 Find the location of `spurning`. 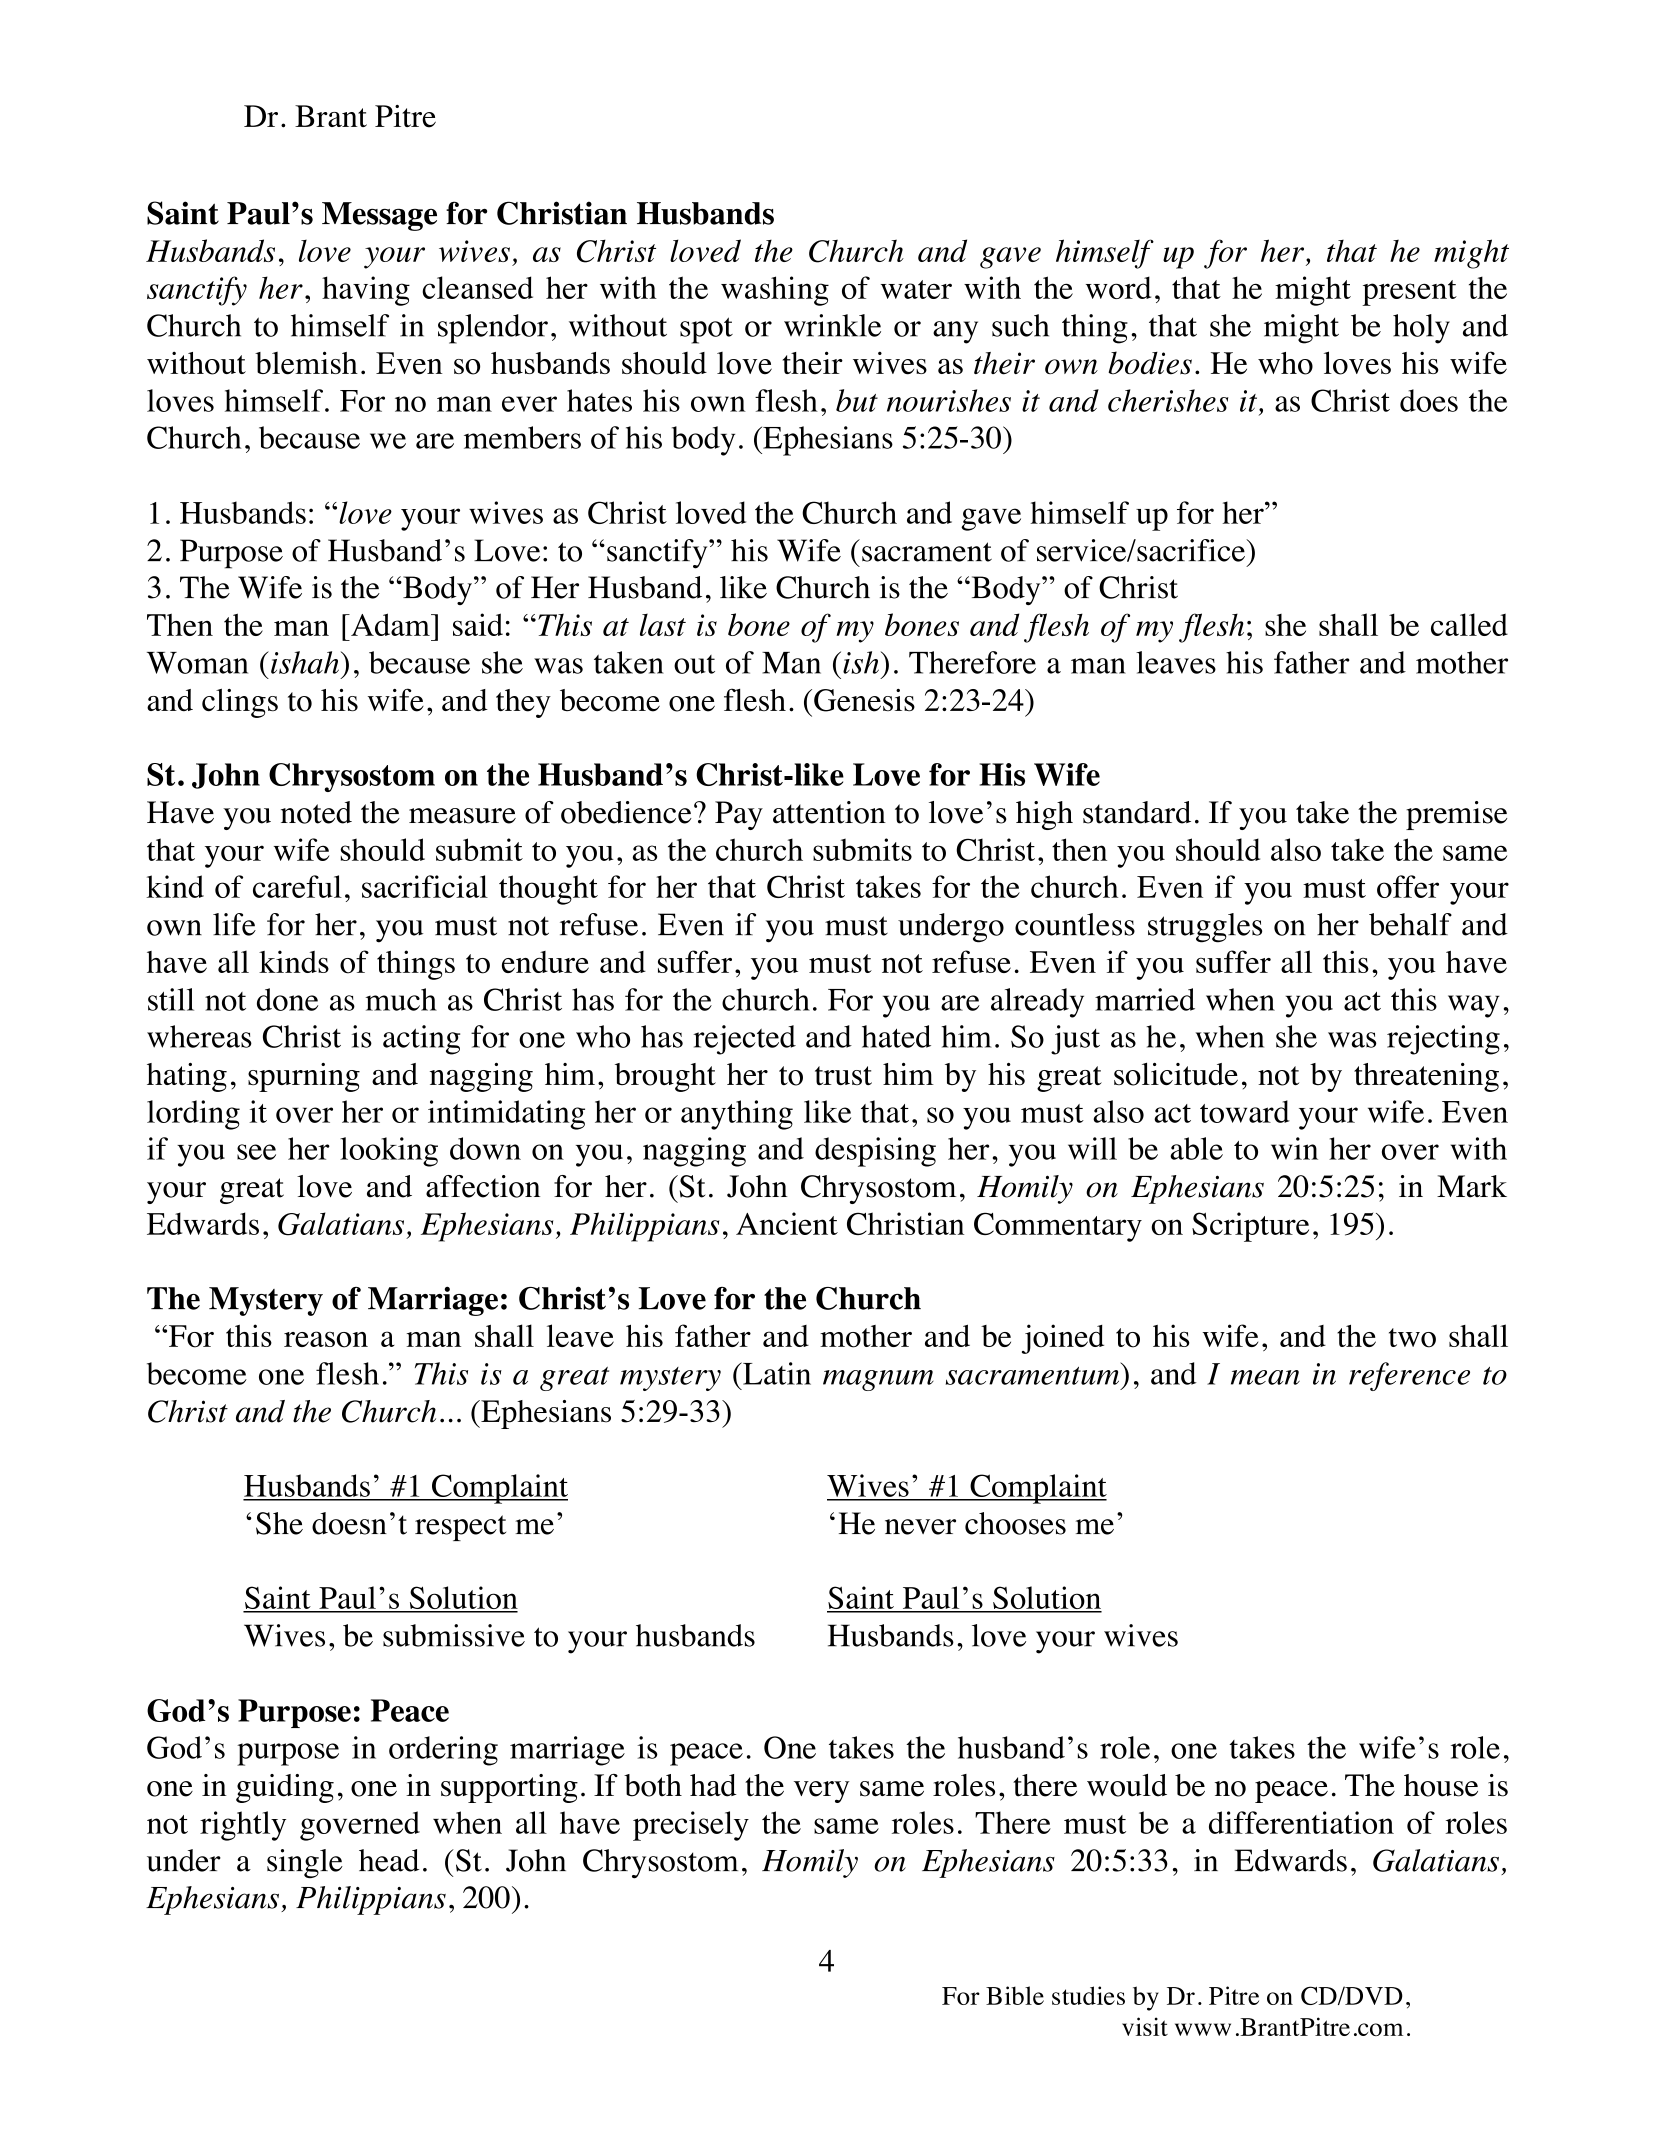

spurning is located at coordinates (304, 1077).
